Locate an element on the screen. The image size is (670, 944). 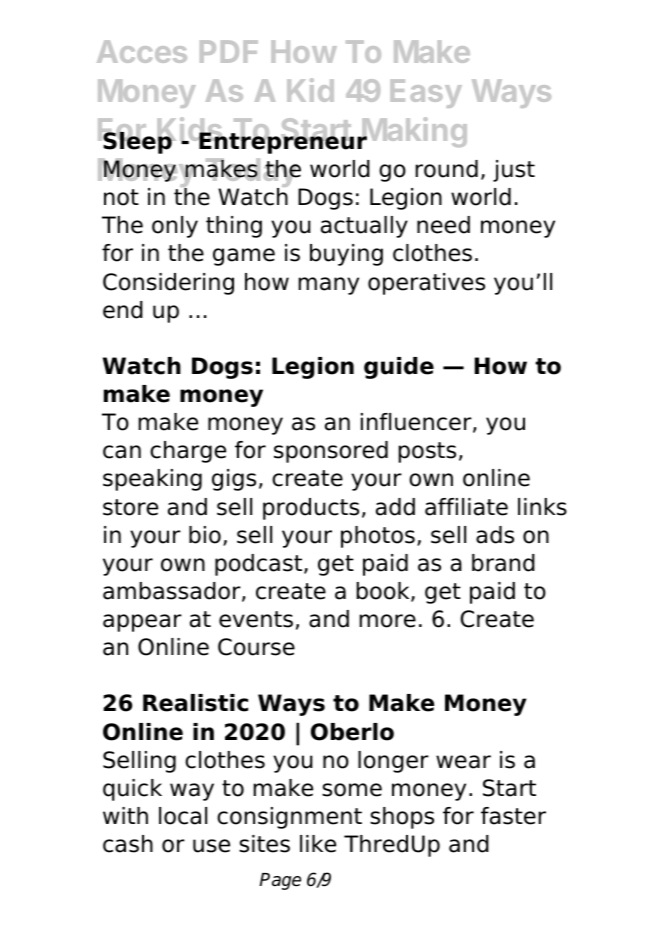
brand is located at coordinates (503, 563).
